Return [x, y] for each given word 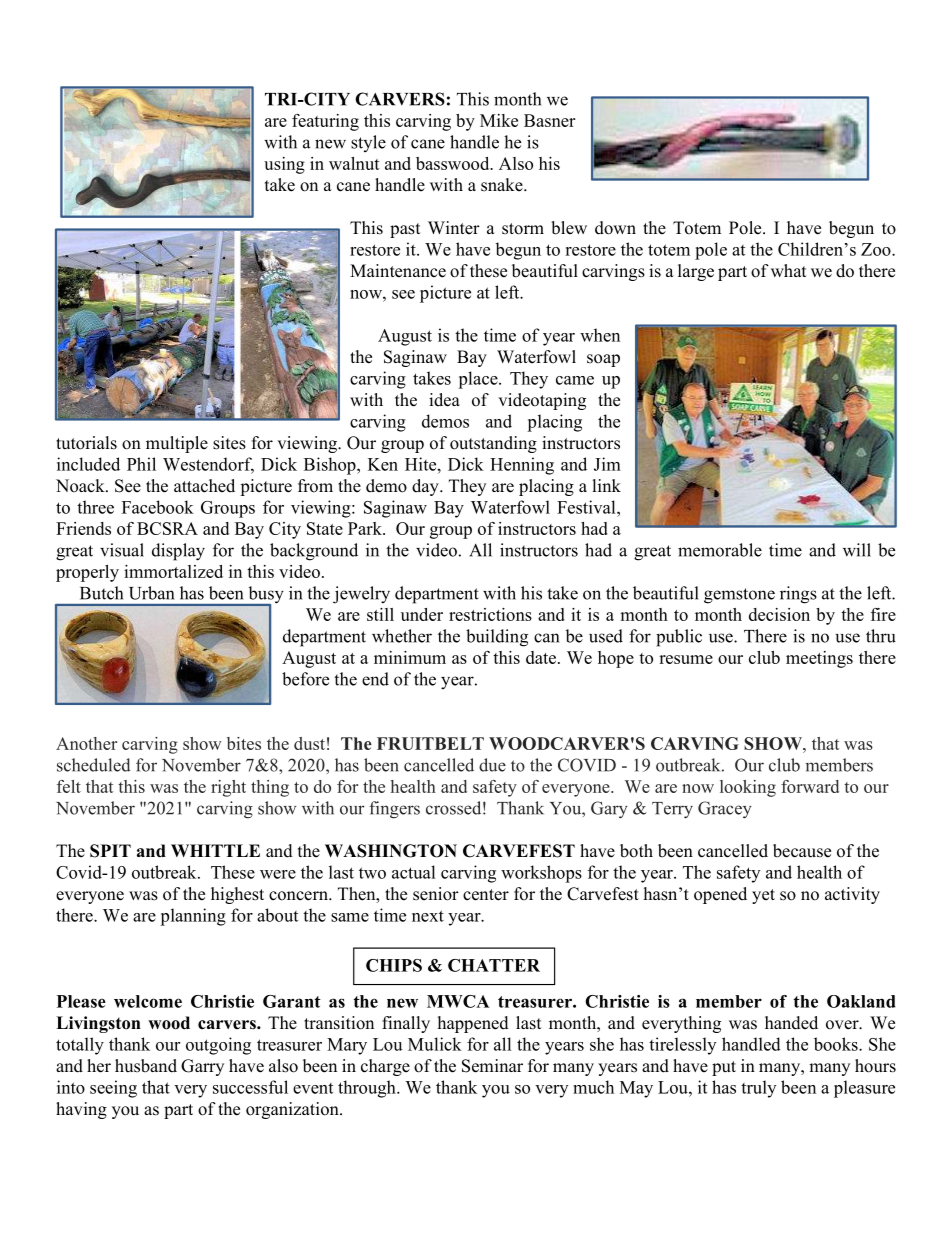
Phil [141, 464]
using [284, 165]
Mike [499, 120]
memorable [720, 550]
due [492, 765]
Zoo [877, 249]
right [228, 788]
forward [810, 786]
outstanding [493, 444]
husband [146, 1066]
